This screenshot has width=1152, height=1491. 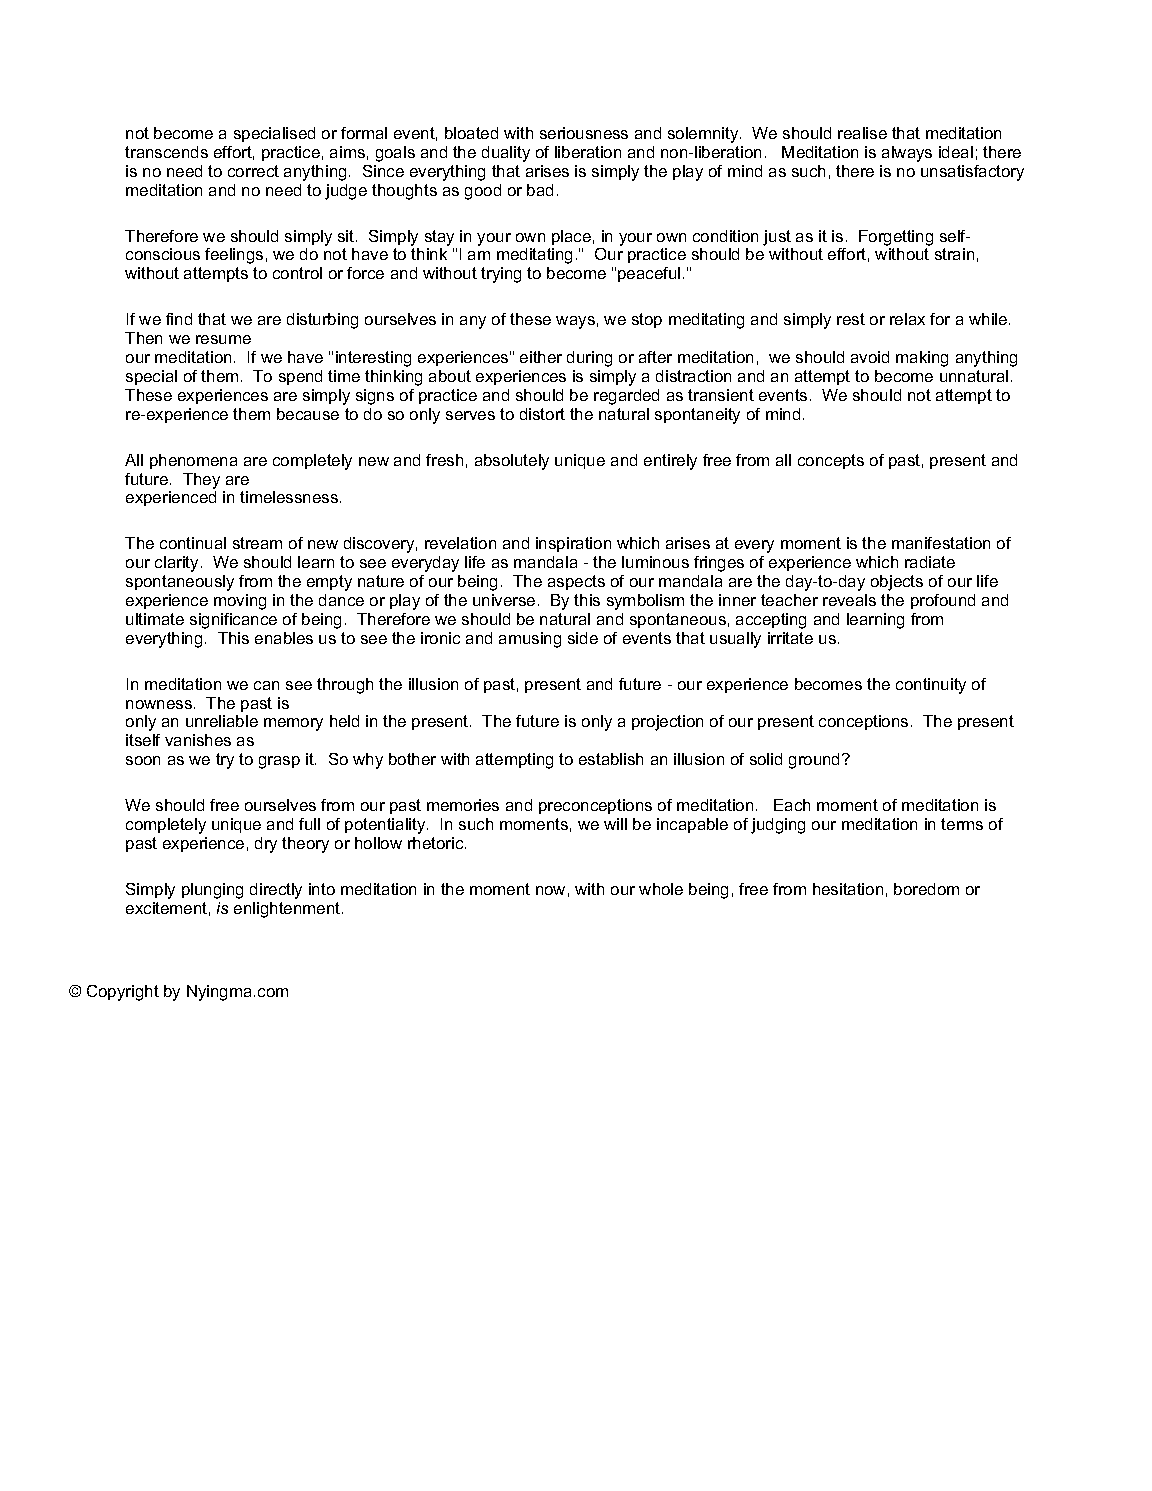 I want to click on hesitation, so click(x=848, y=889).
